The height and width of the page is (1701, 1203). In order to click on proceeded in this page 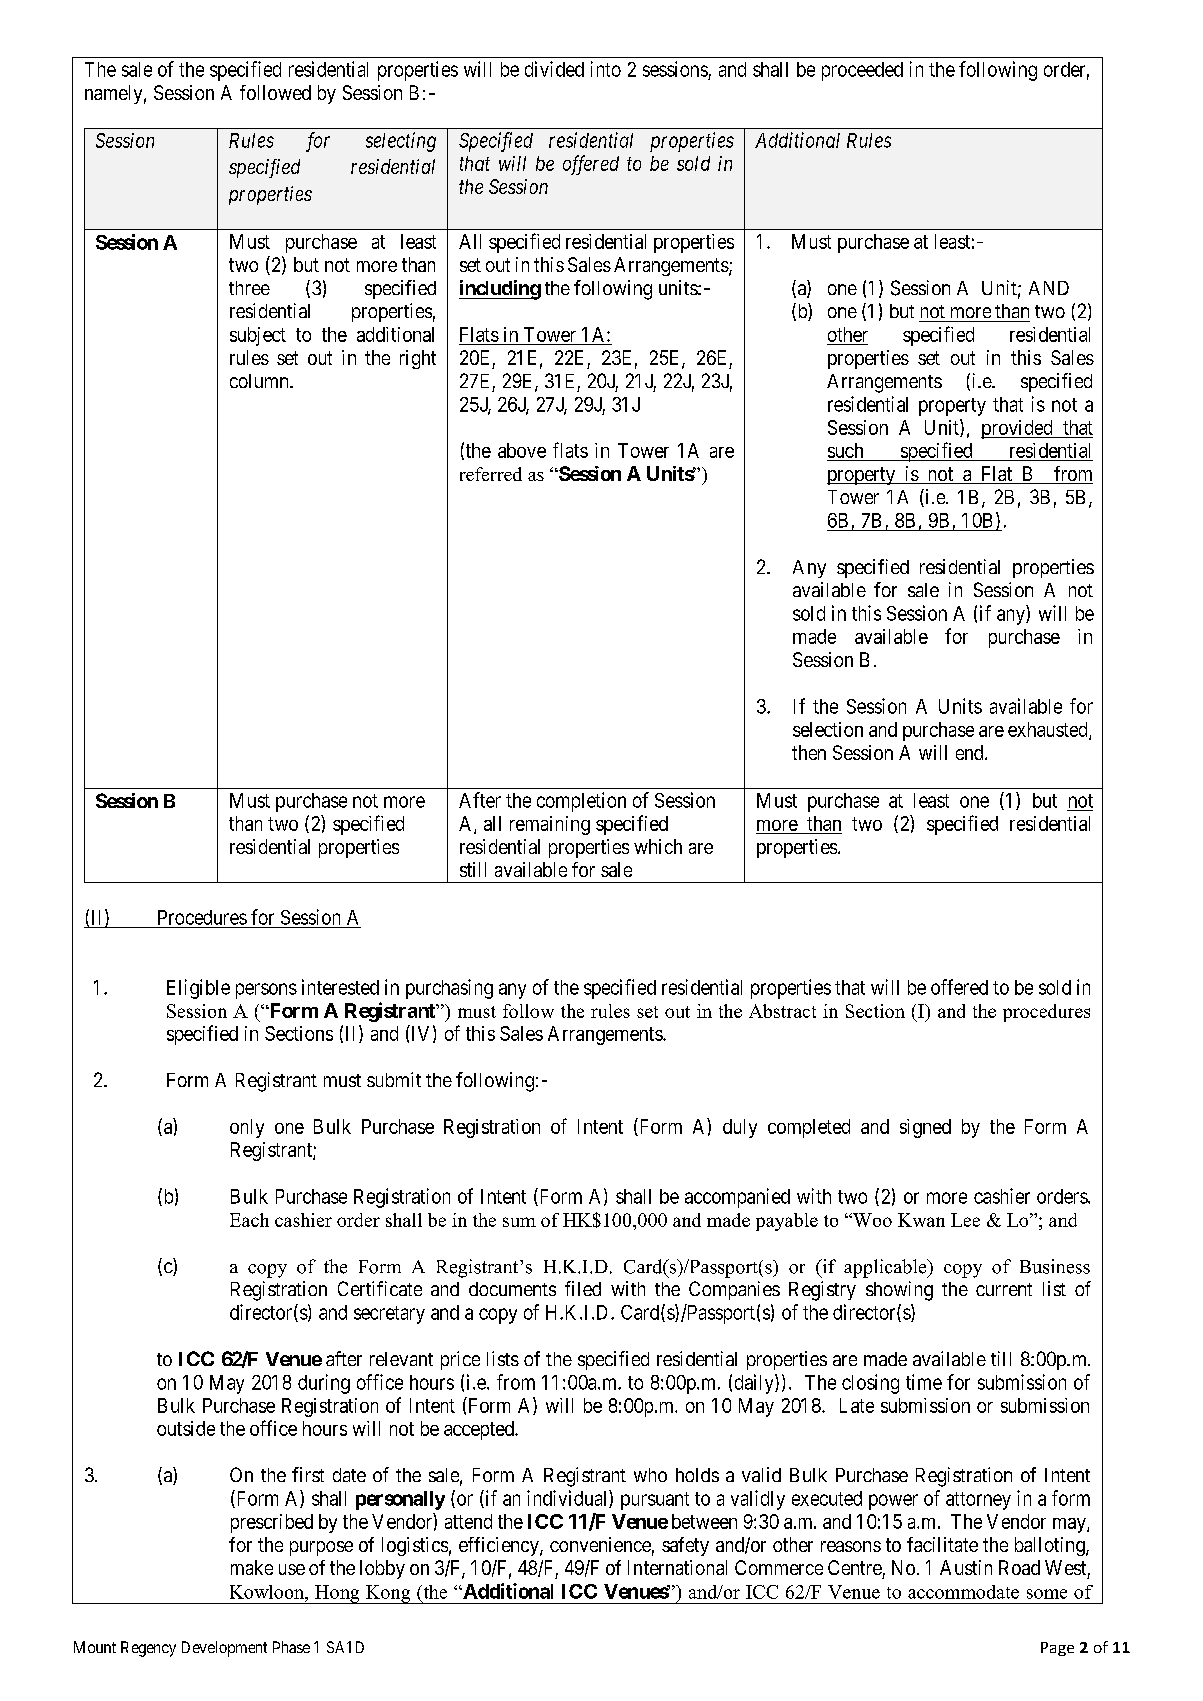, I will do `click(862, 71)`.
